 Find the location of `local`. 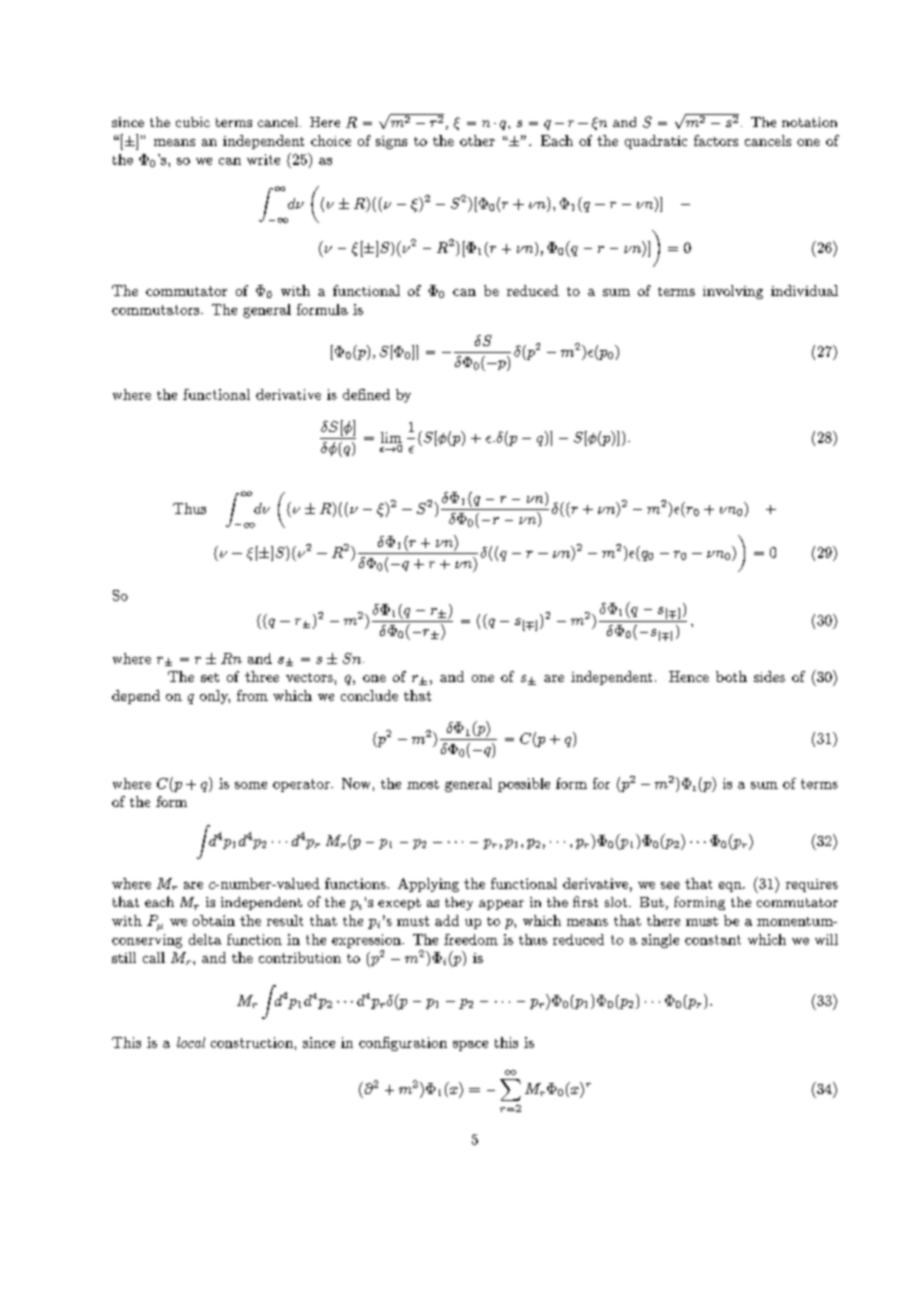

local is located at coordinates (191, 1042).
